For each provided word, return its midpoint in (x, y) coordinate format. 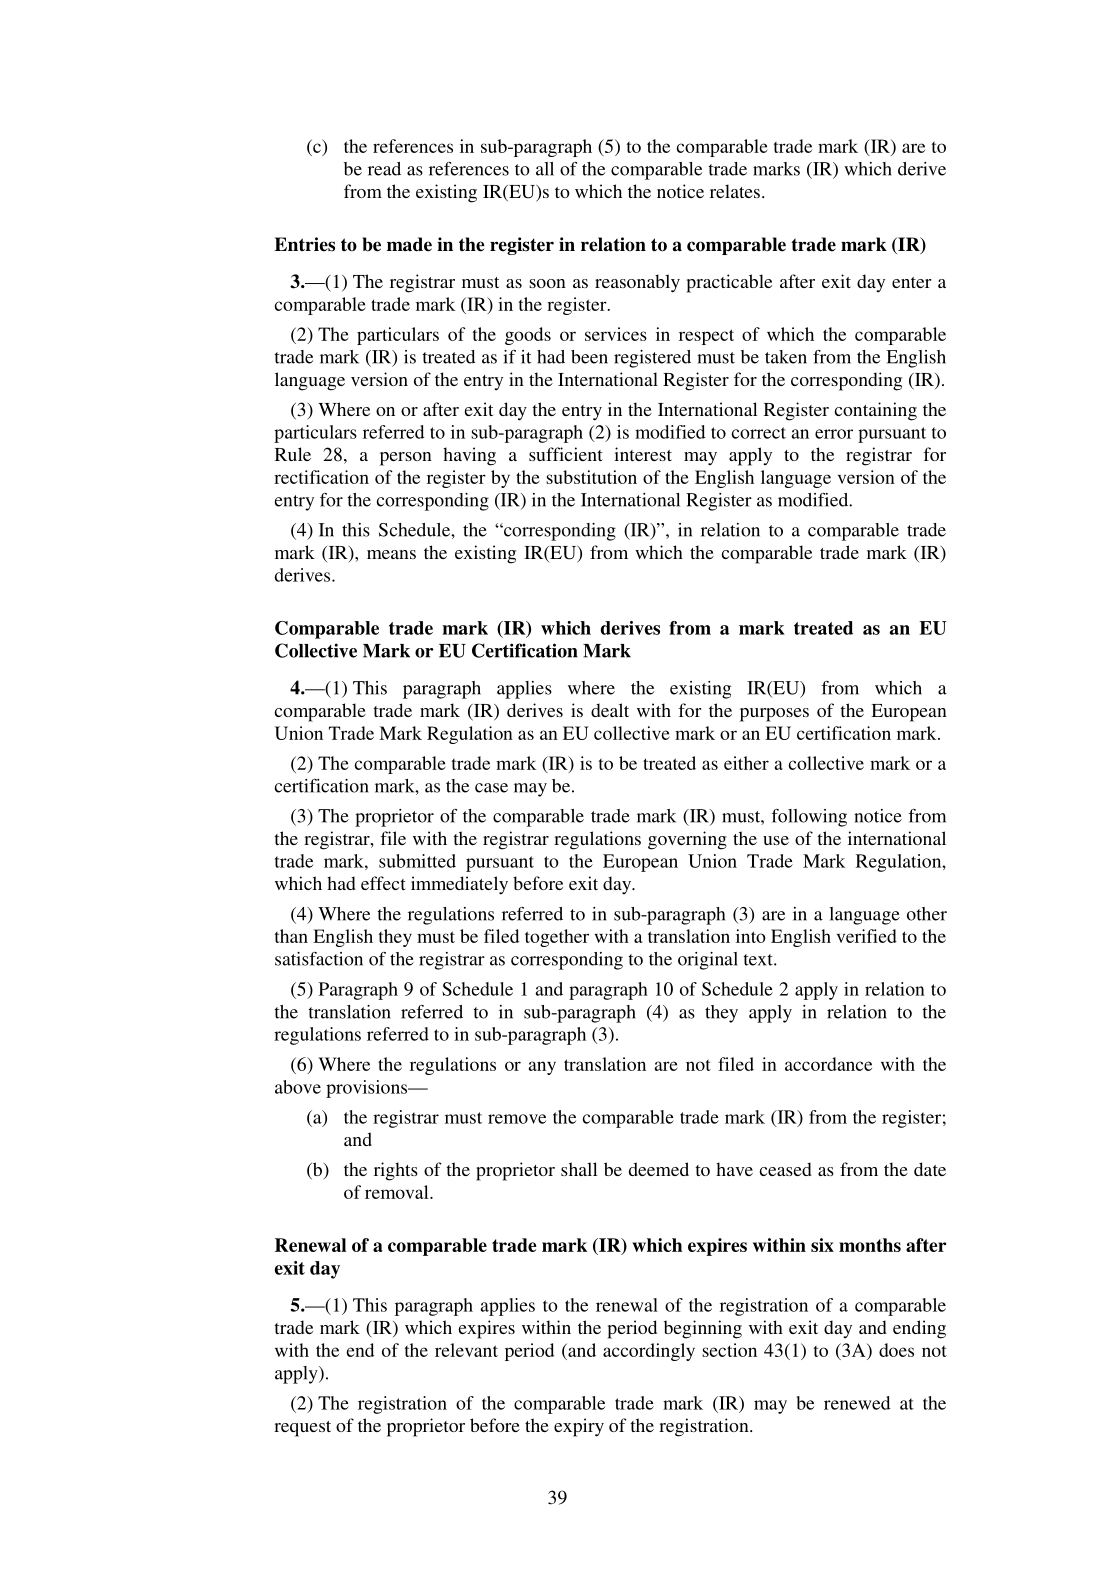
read (384, 169)
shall (579, 1169)
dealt (610, 710)
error (834, 434)
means (391, 554)
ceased (786, 1169)
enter (912, 282)
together (557, 938)
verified (867, 936)
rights (396, 1171)
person (406, 459)
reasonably (637, 283)
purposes (774, 715)
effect (383, 883)
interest (643, 454)
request (302, 1429)
